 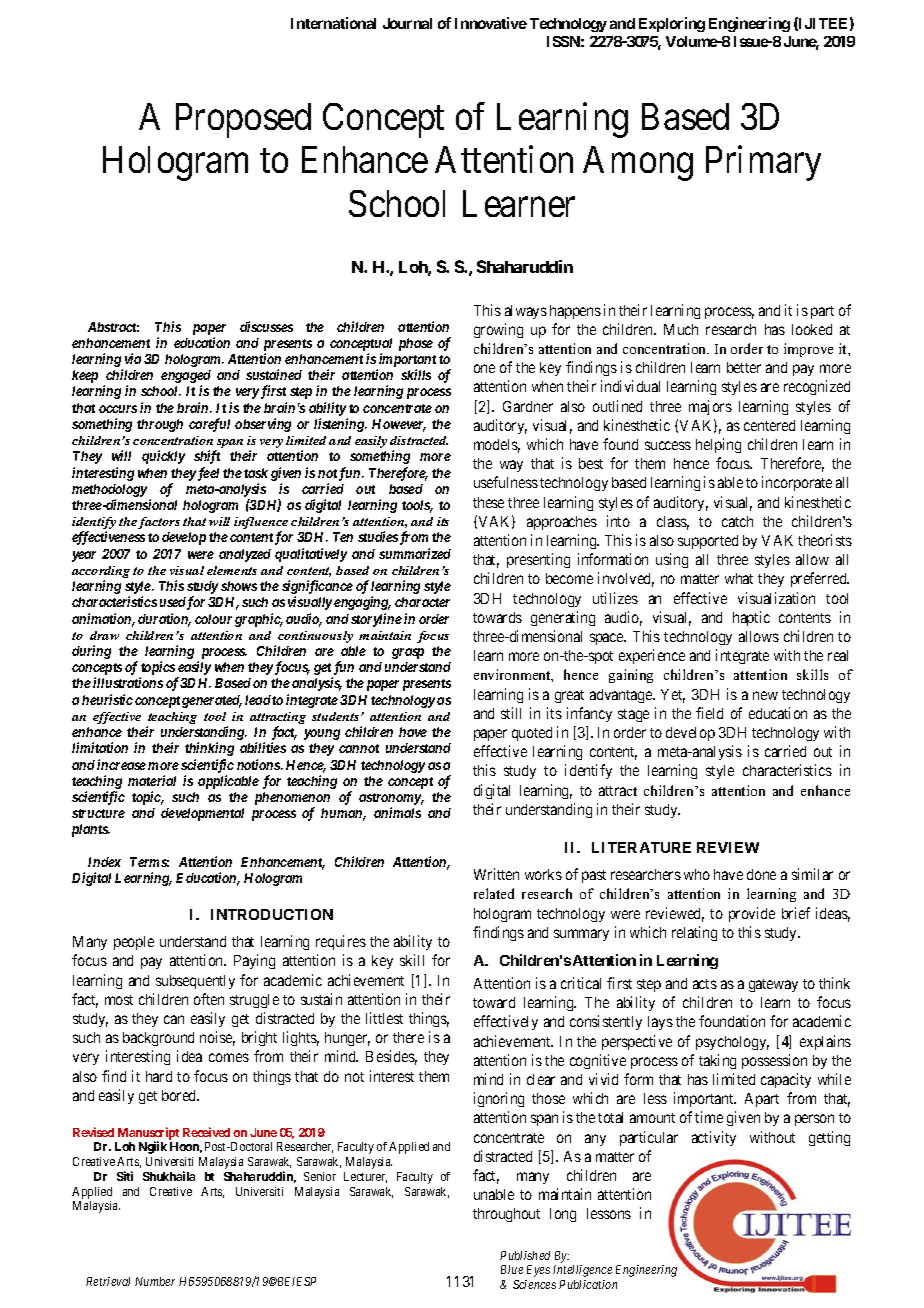 What do you see at coordinates (512, 1269) in the screenshot?
I see `Blue` at bounding box center [512, 1269].
